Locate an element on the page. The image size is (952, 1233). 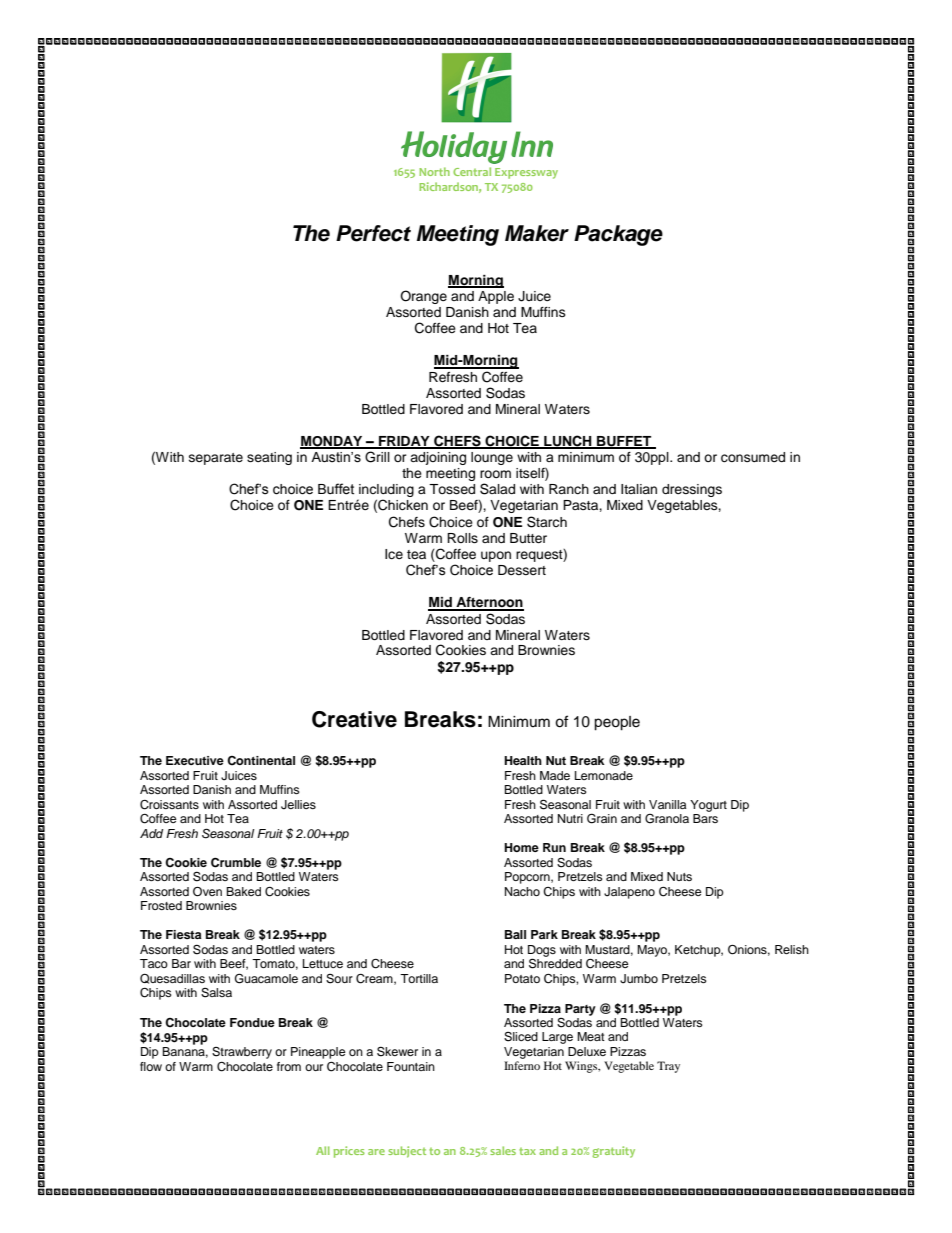
Perfect is located at coordinates (373, 233).
